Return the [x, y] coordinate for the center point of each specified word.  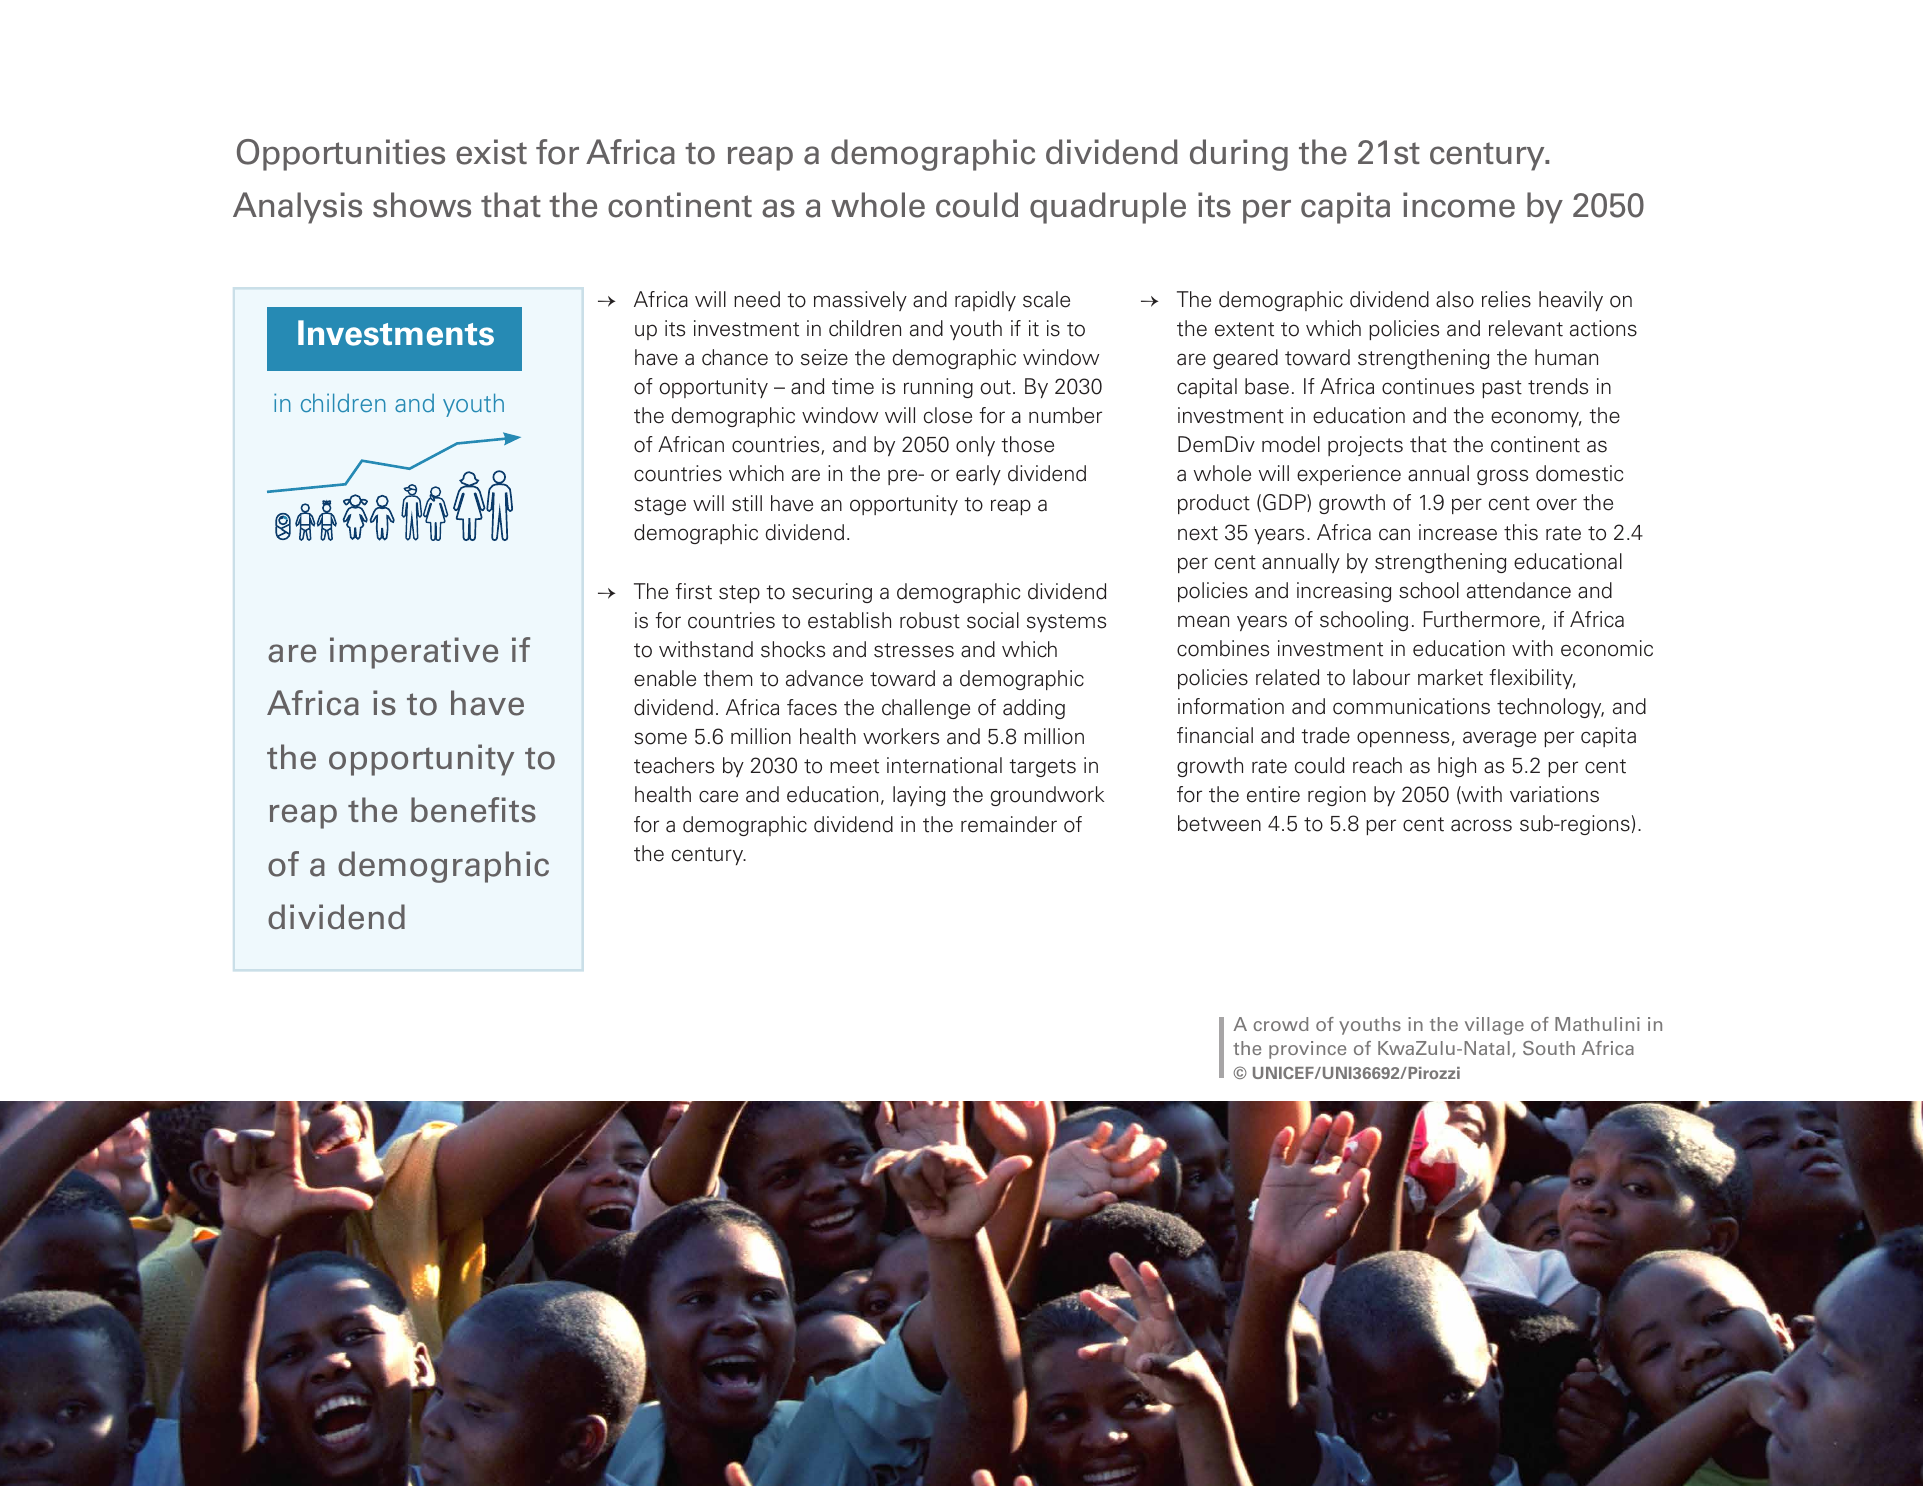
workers [901, 736]
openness [1403, 739]
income [1459, 205]
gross [1502, 477]
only [975, 446]
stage [660, 506]
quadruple [1108, 208]
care [718, 796]
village [1494, 1026]
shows [422, 205]
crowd [1281, 1024]
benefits [473, 810]
